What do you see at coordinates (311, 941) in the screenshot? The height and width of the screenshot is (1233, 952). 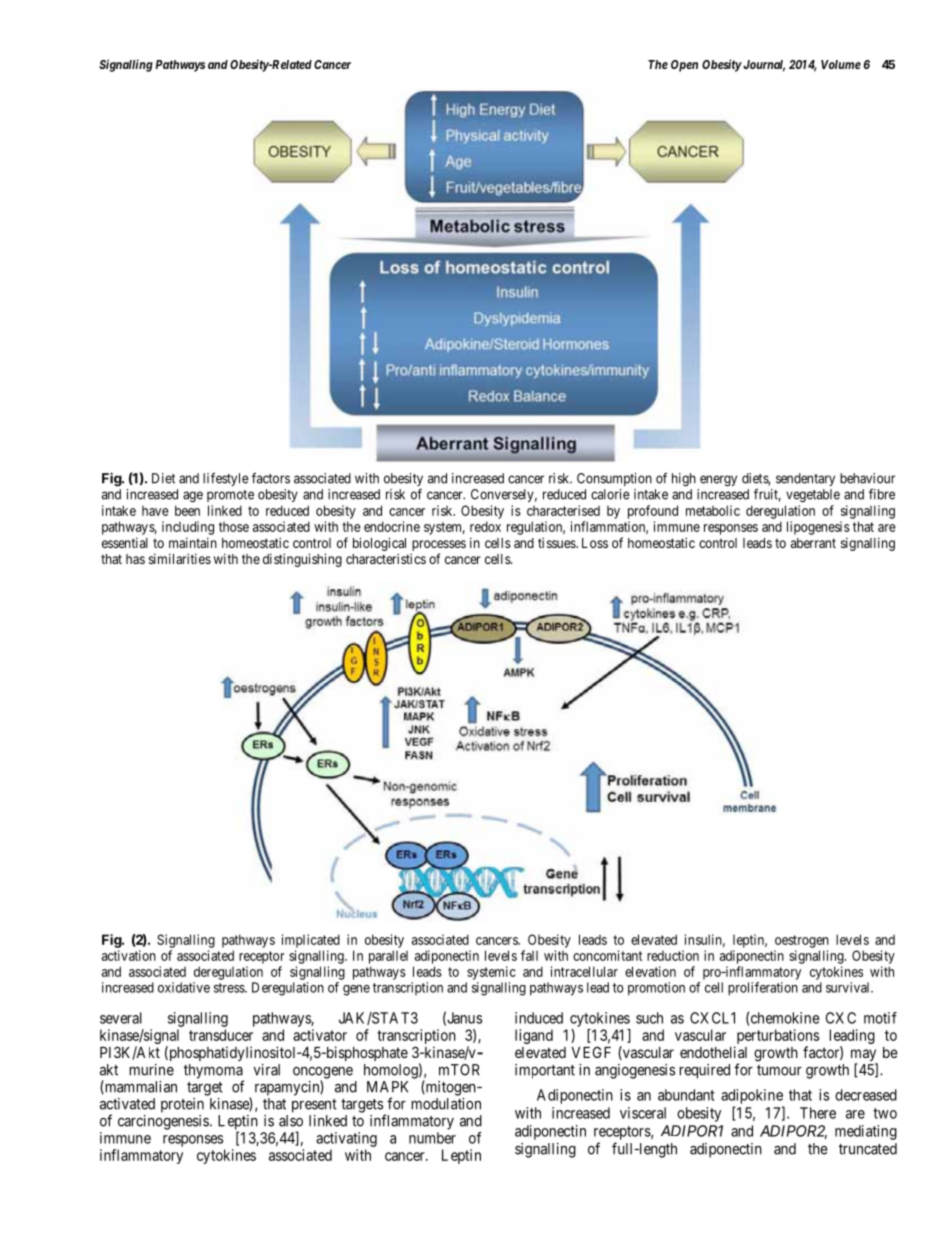 I see `implicated` at bounding box center [311, 941].
